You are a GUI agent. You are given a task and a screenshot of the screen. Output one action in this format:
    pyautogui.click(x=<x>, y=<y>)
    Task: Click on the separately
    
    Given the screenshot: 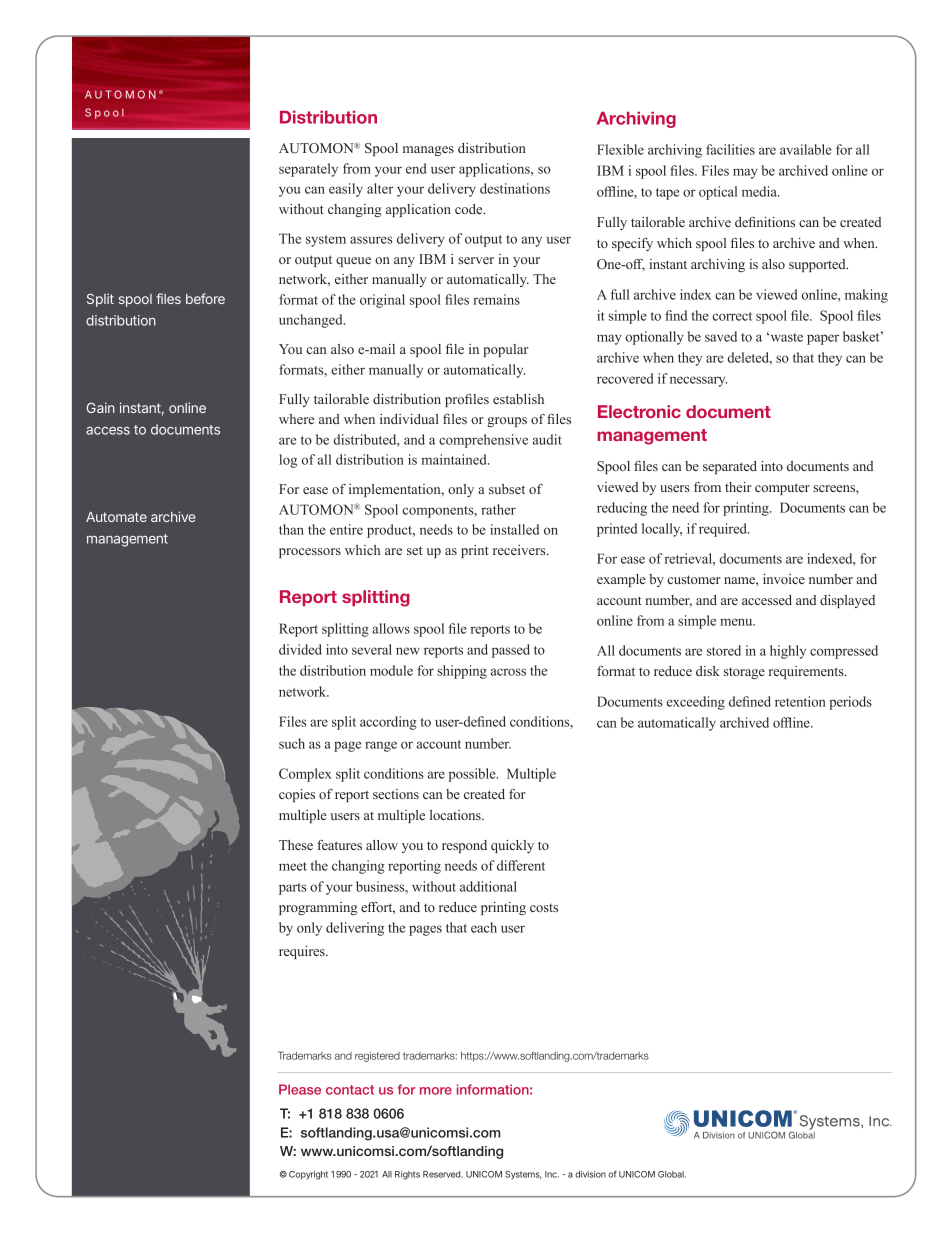 What is the action you would take?
    pyautogui.click(x=308, y=170)
